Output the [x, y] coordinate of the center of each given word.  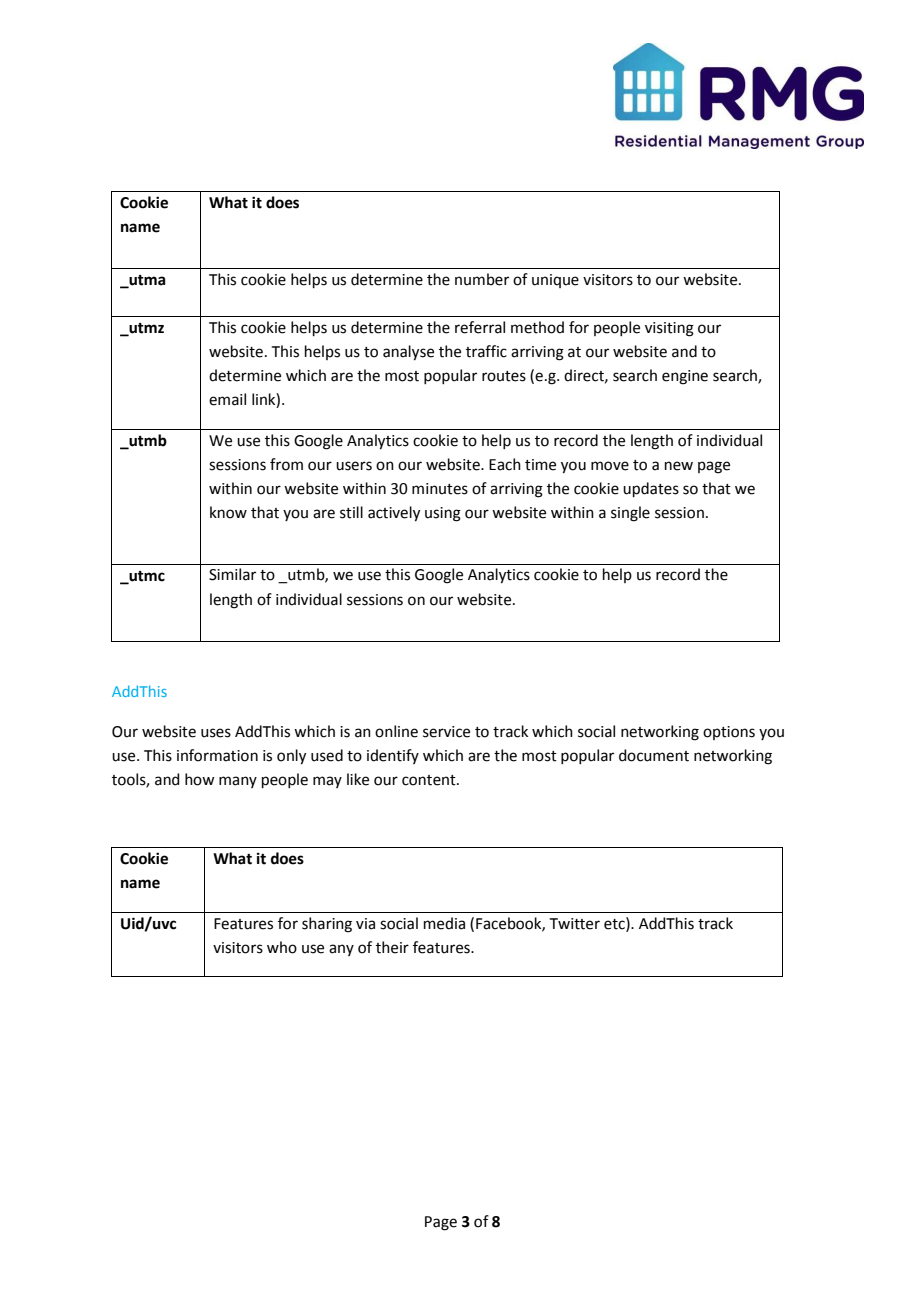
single [630, 514]
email [227, 399]
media [444, 923]
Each [505, 464]
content [430, 780]
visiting [669, 329]
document [654, 755]
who [282, 947]
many [238, 782]
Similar [232, 574]
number [482, 279]
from [286, 464]
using [443, 514]
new [679, 466]
